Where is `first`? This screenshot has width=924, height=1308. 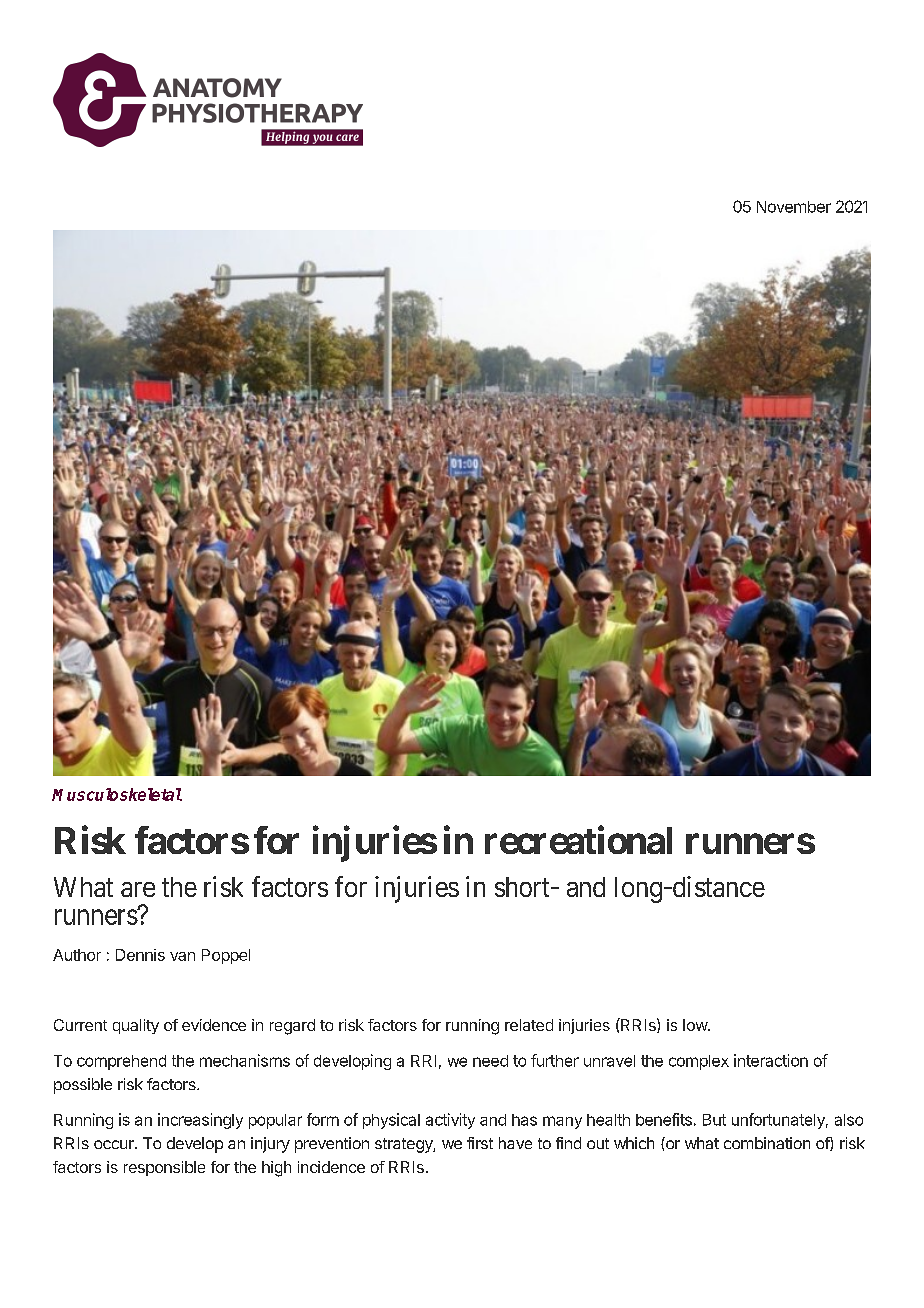 first is located at coordinates (480, 1143).
